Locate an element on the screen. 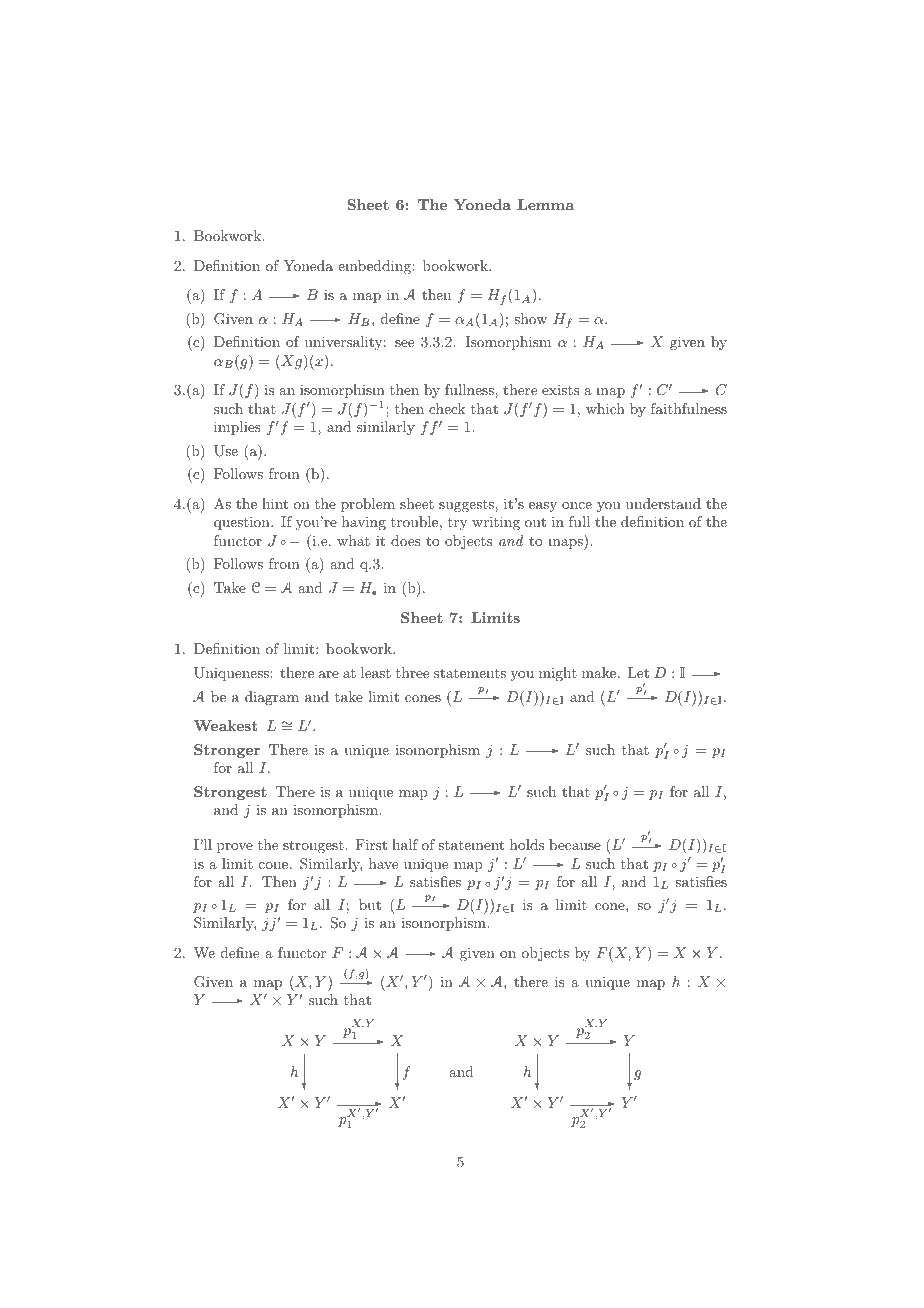  Lemma is located at coordinates (545, 204).
